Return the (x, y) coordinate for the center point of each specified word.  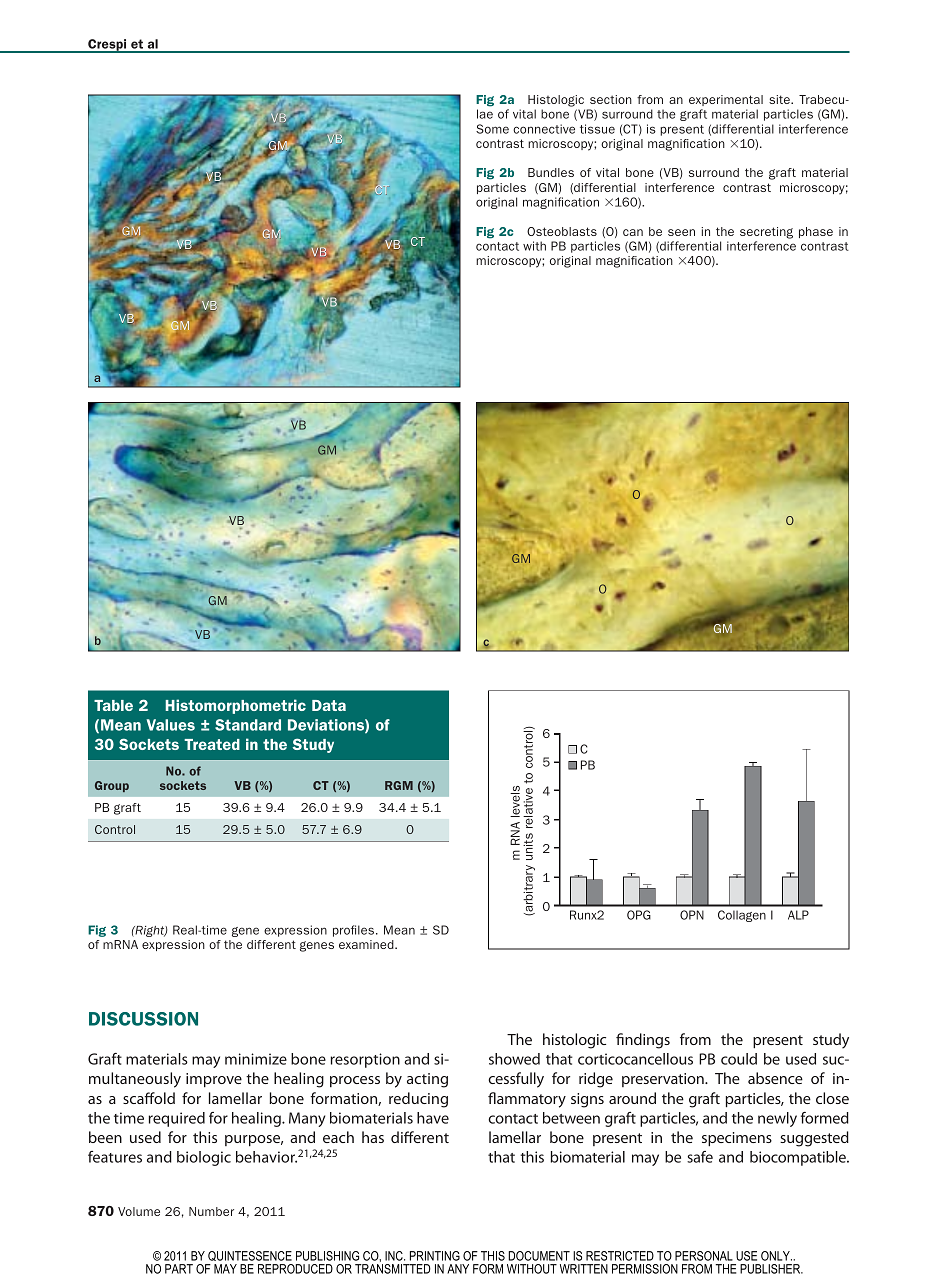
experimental (726, 100)
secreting (766, 233)
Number (211, 1211)
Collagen (742, 916)
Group (112, 786)
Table (113, 705)
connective (544, 129)
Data (329, 705)
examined (367, 944)
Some (492, 129)
